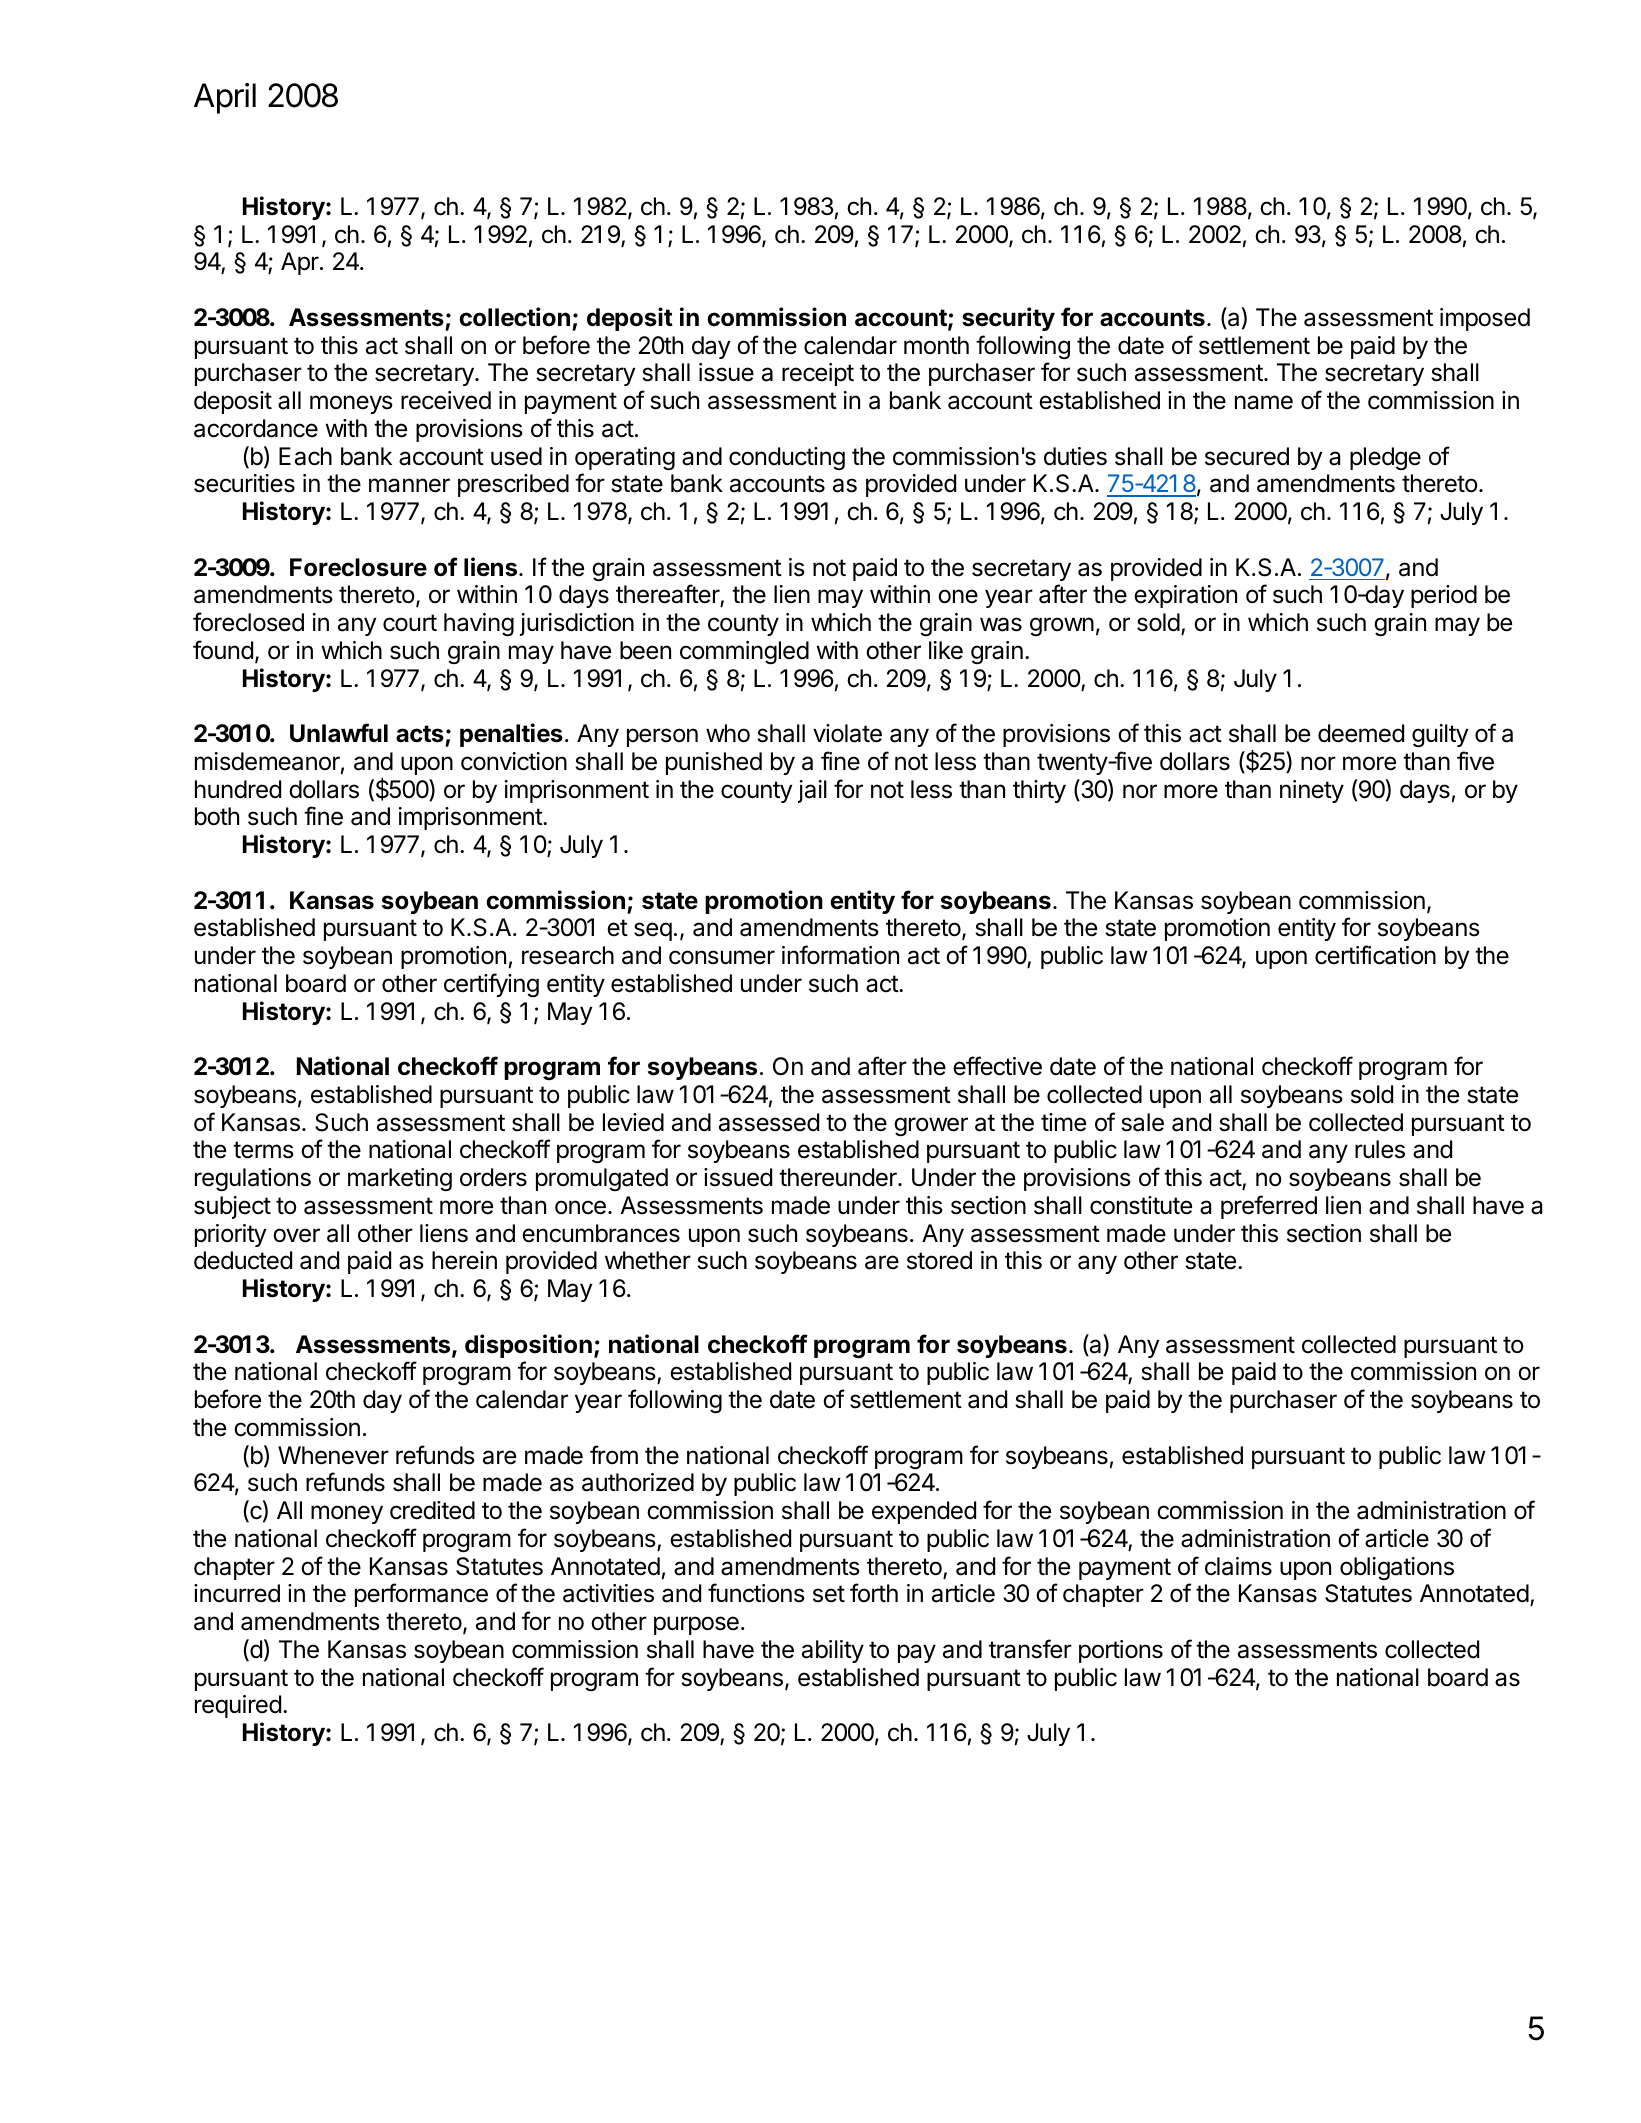 This document has height=2123, width=1641. Describe the element at coordinates (225, 98) in the document. I see `April` at that location.
